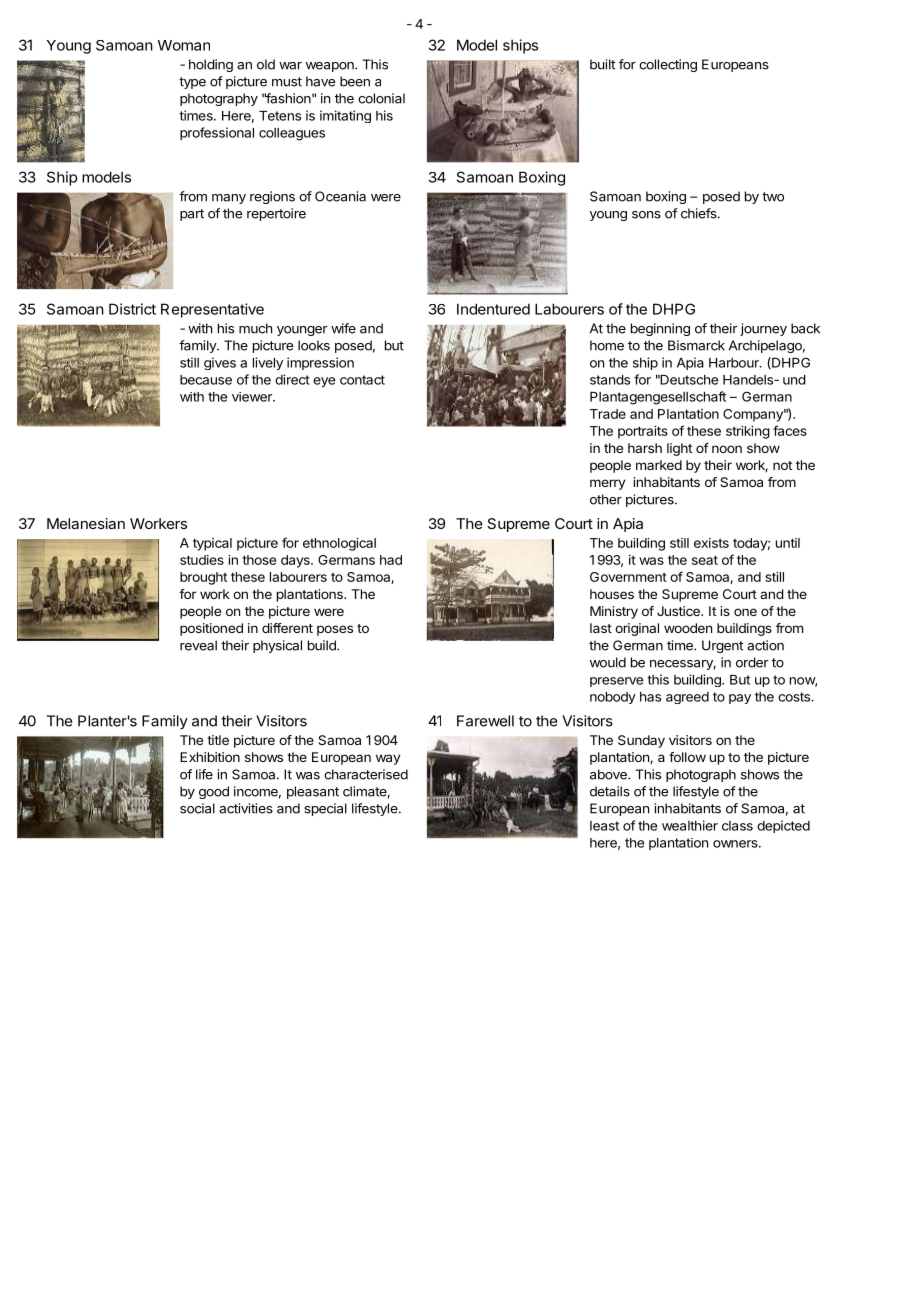 Image resolution: width=924 pixels, height=1308 pixels. I want to click on colonial, so click(381, 98).
